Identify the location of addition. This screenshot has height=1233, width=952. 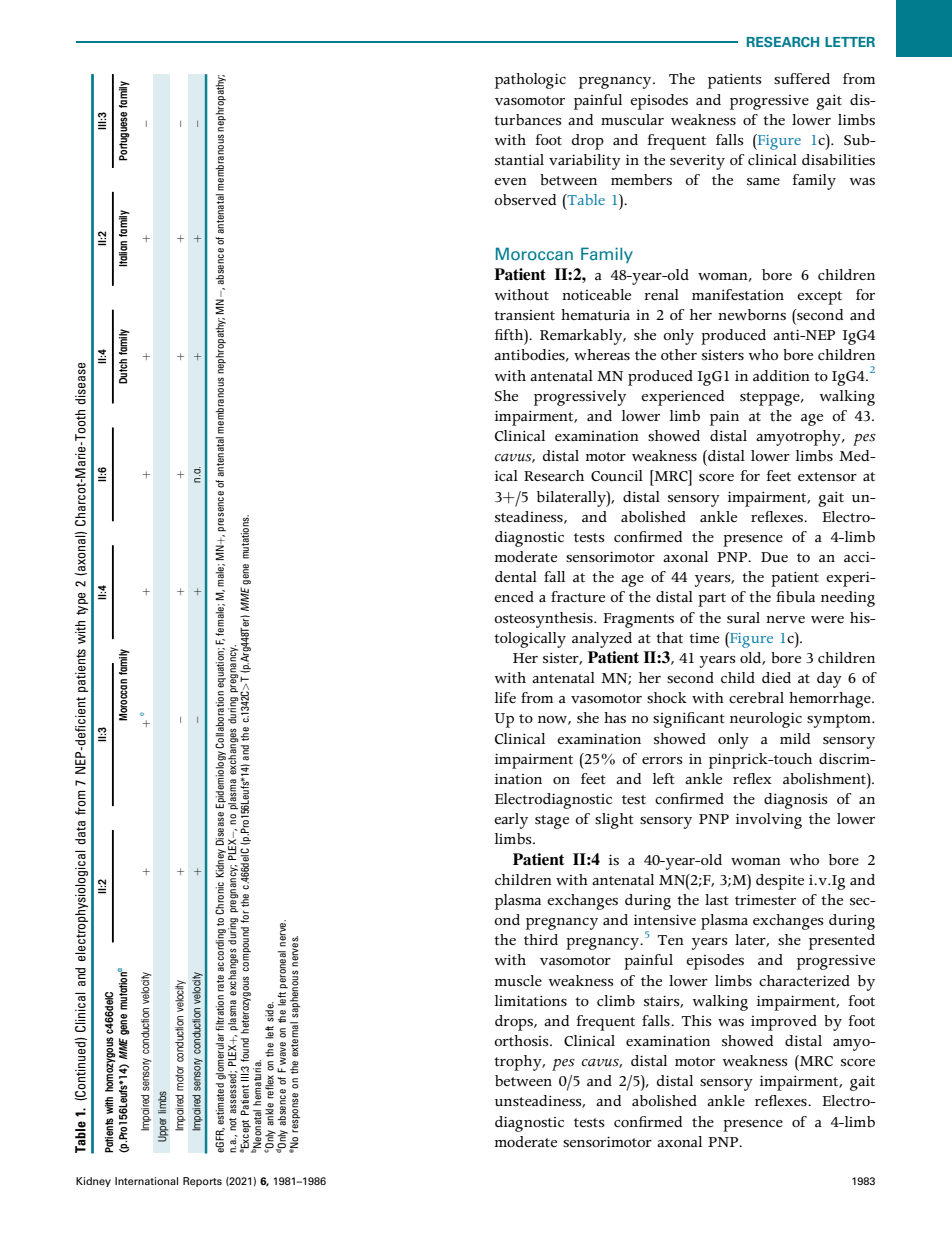
(781, 375).
